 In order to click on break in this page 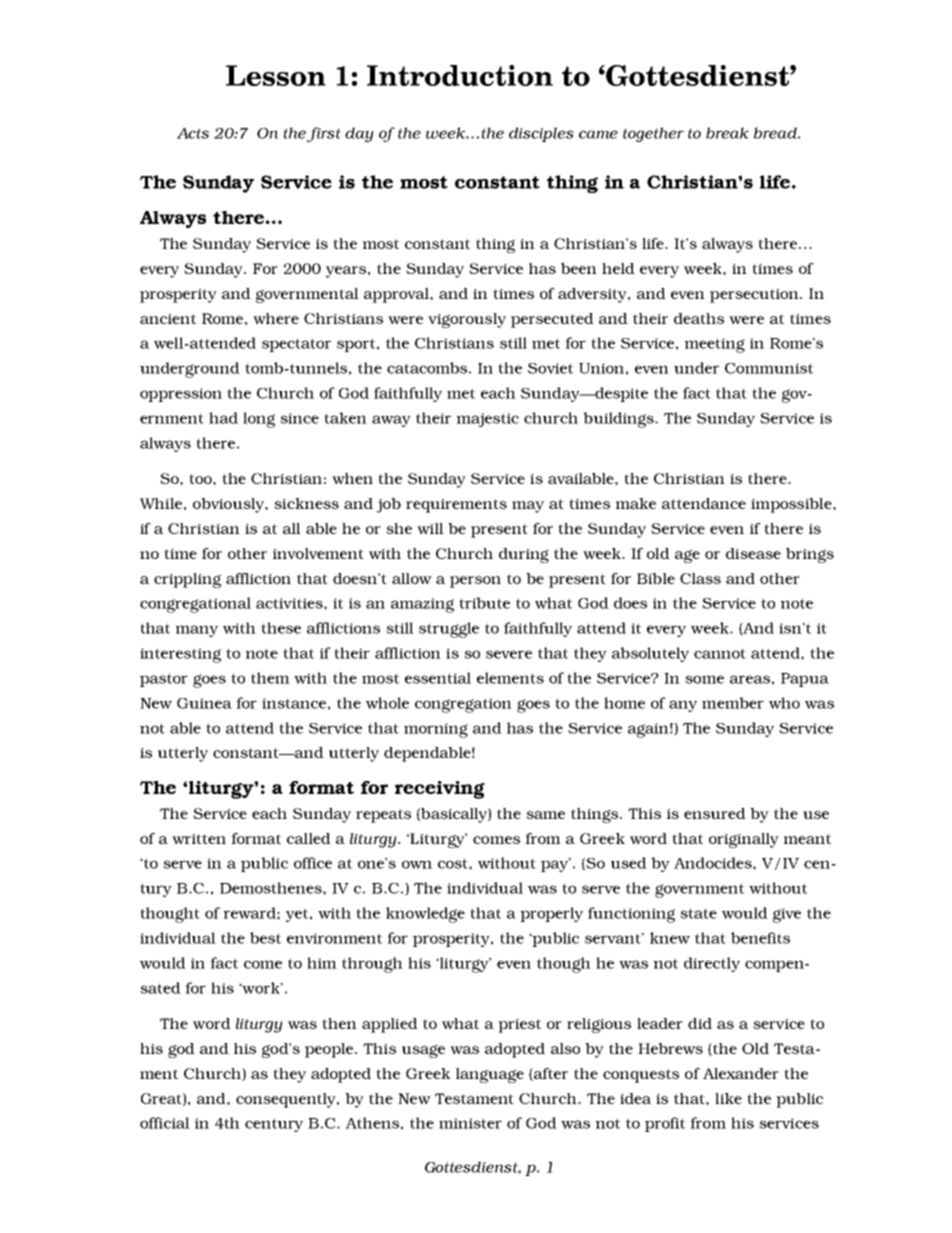, I will do `click(727, 133)`.
